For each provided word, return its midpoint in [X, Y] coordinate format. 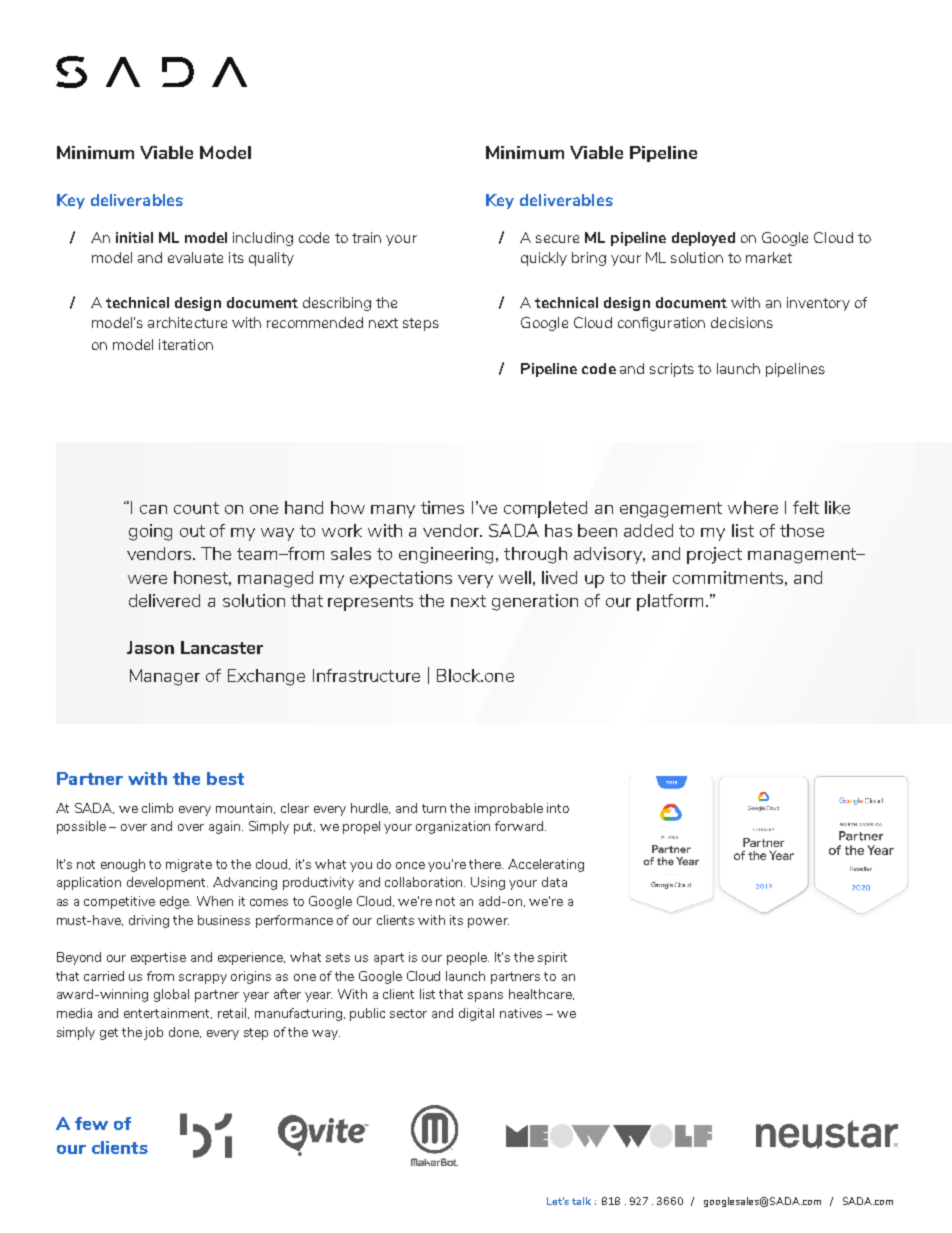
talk [581, 1201]
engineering [448, 555]
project [714, 555]
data [554, 882]
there [486, 864]
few [91, 1123]
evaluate [195, 257]
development [167, 883]
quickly [544, 259]
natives [521, 1013]
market [769, 257]
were [147, 579]
